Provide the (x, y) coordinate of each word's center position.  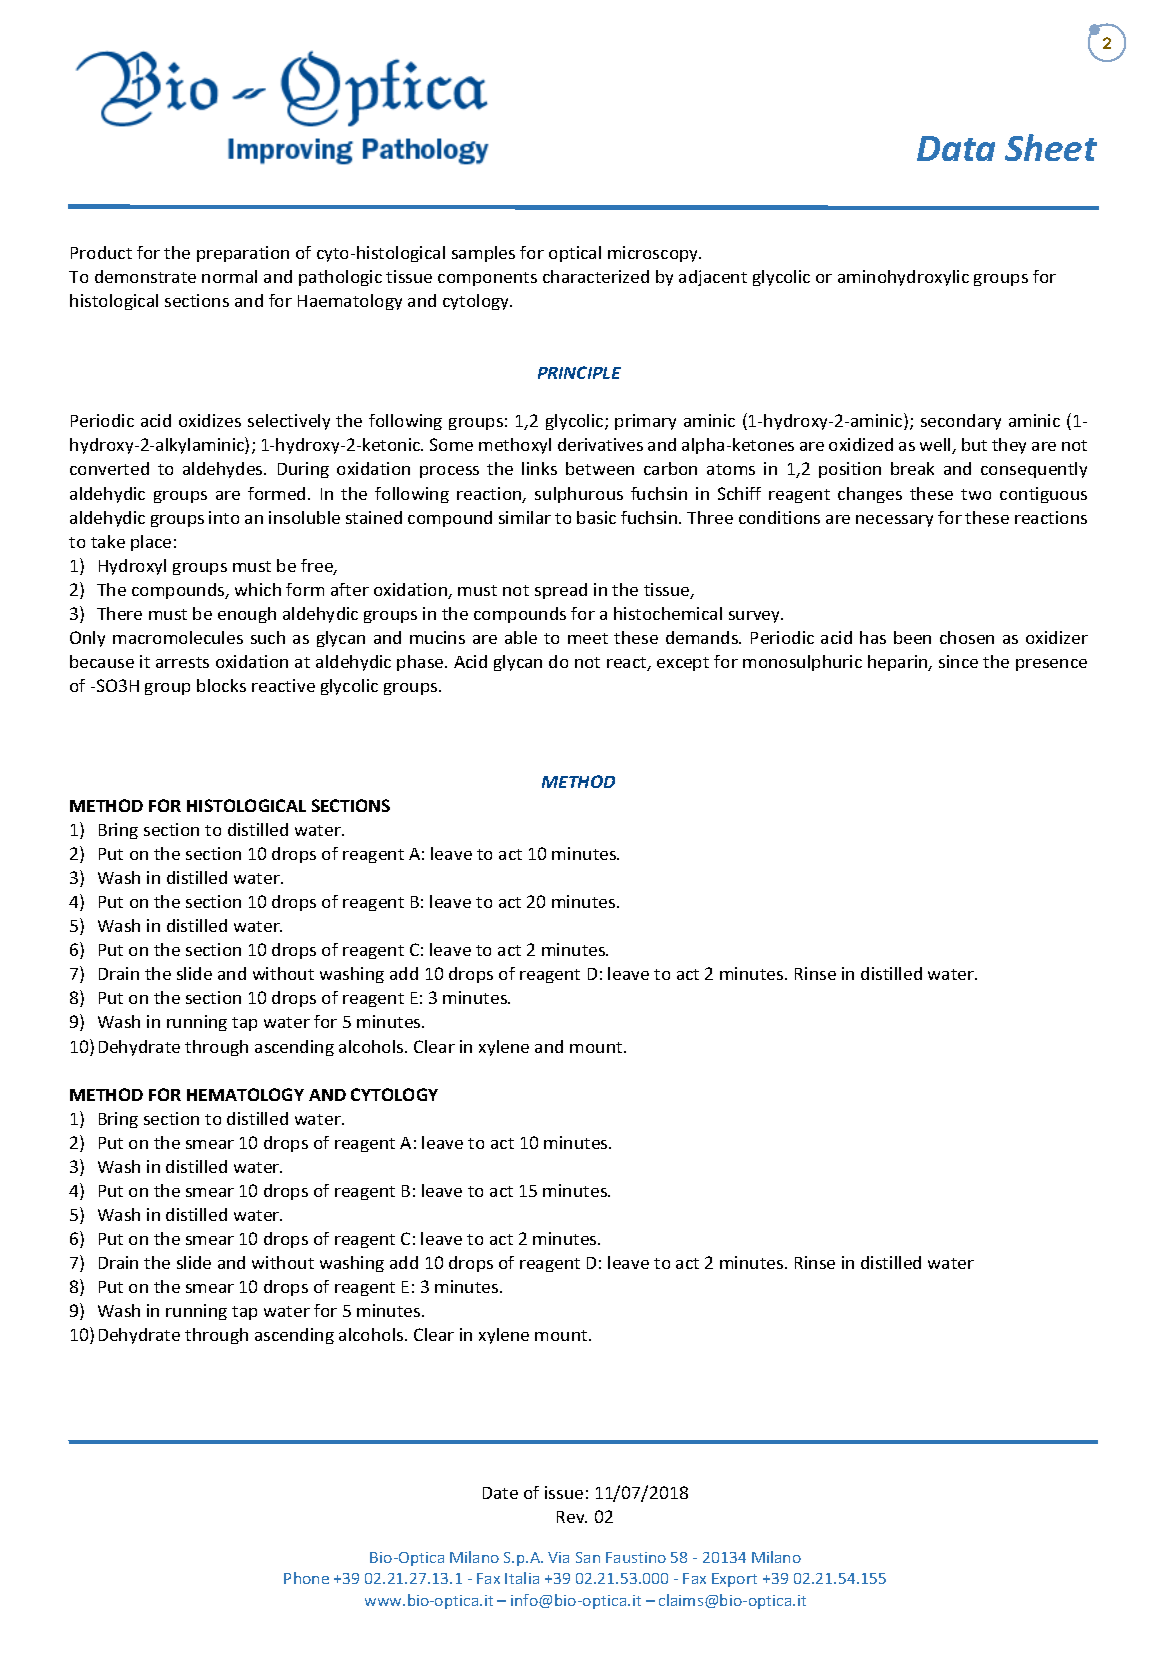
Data (956, 148)
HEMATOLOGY (245, 1094)
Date (500, 1493)
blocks (221, 685)
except (683, 664)
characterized (596, 276)
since (958, 661)
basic (596, 517)
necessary (894, 521)
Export (734, 1580)
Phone (306, 1578)
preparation (243, 254)
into (224, 517)
